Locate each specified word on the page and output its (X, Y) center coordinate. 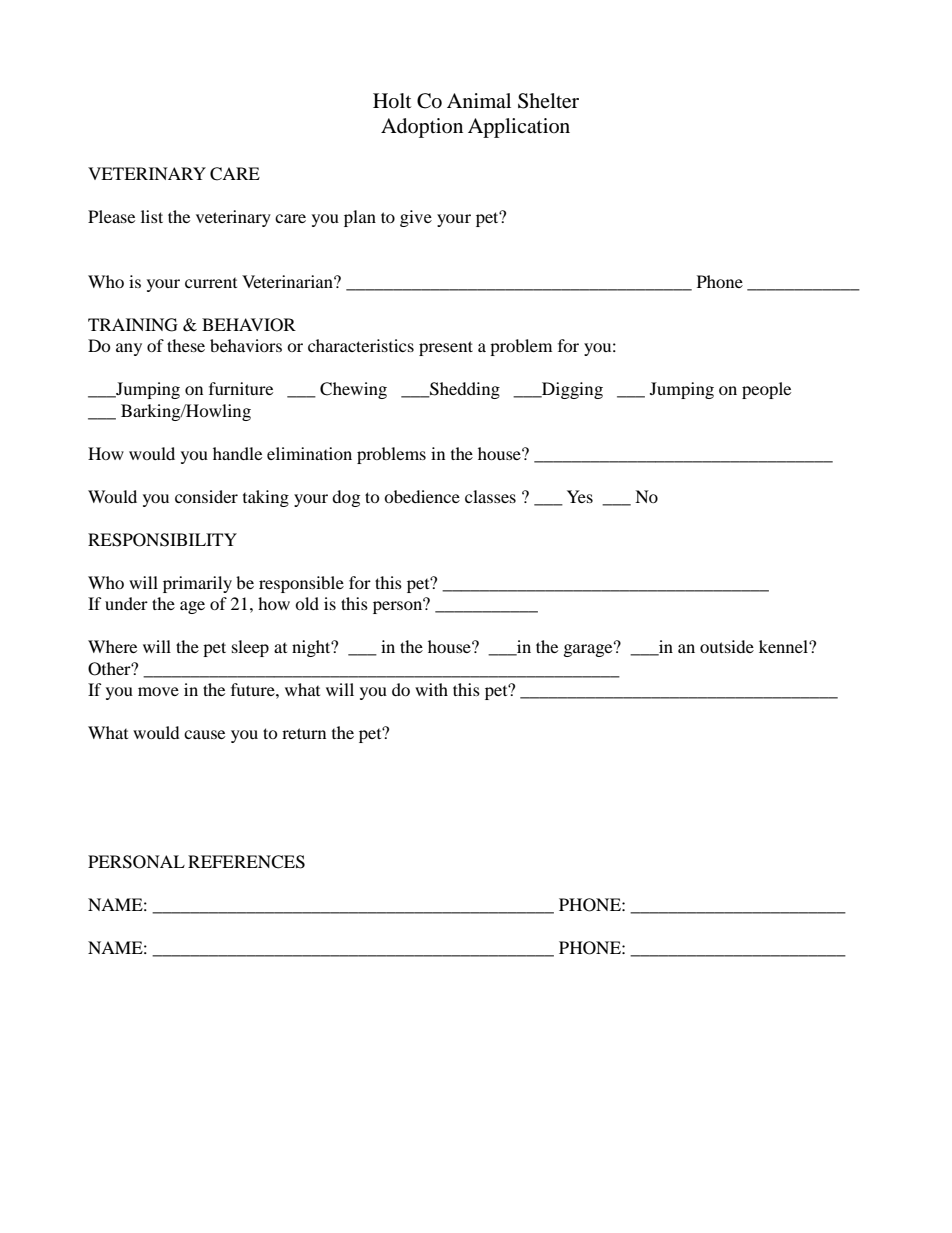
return (304, 733)
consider (206, 496)
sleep (250, 648)
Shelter (548, 101)
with (431, 689)
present (446, 348)
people (766, 390)
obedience (422, 496)
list (152, 216)
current (211, 283)
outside (727, 646)
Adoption (422, 128)
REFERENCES (246, 862)
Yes (580, 496)
